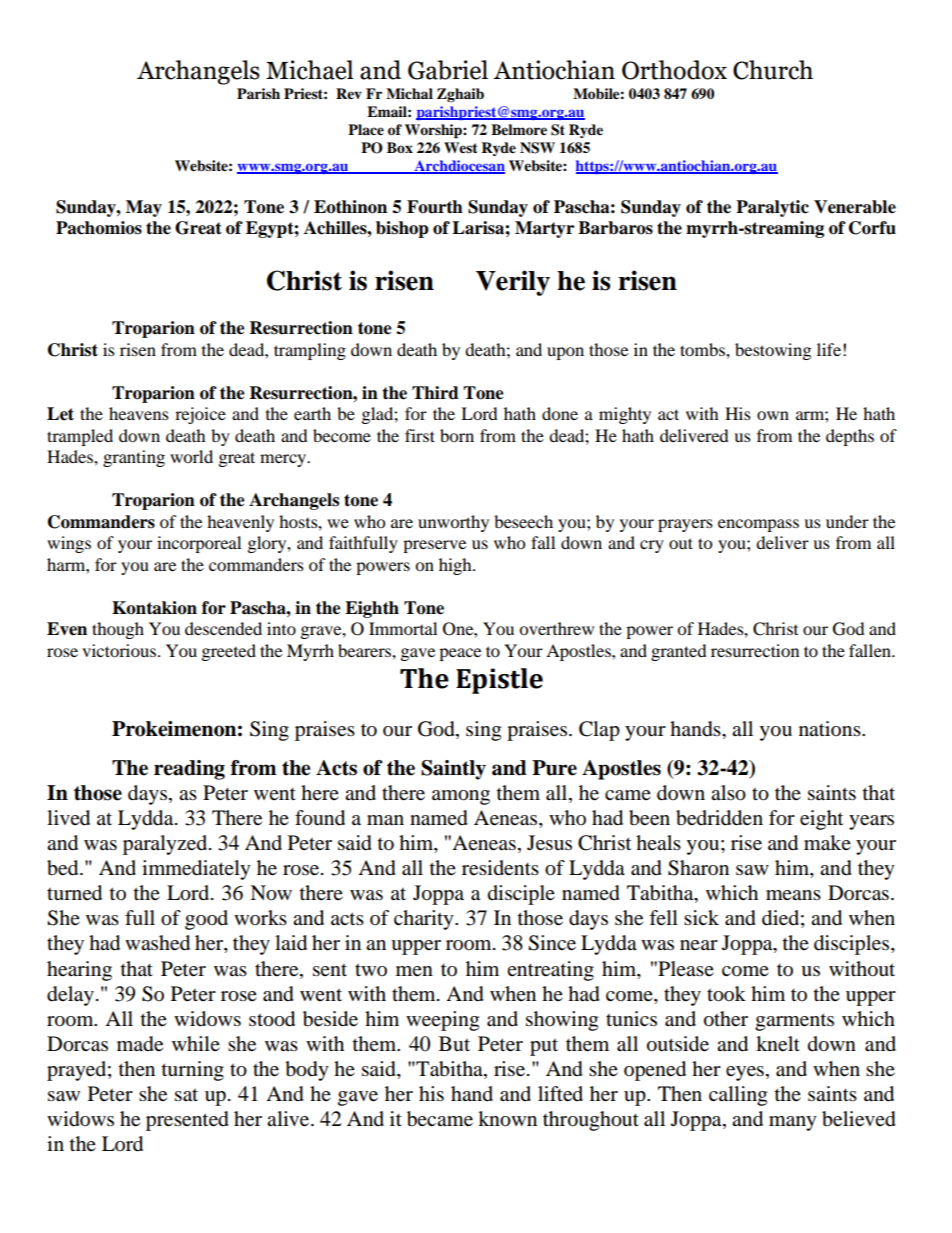 Image resolution: width=952 pixels, height=1233 pixels. I want to click on encompass, so click(758, 525).
